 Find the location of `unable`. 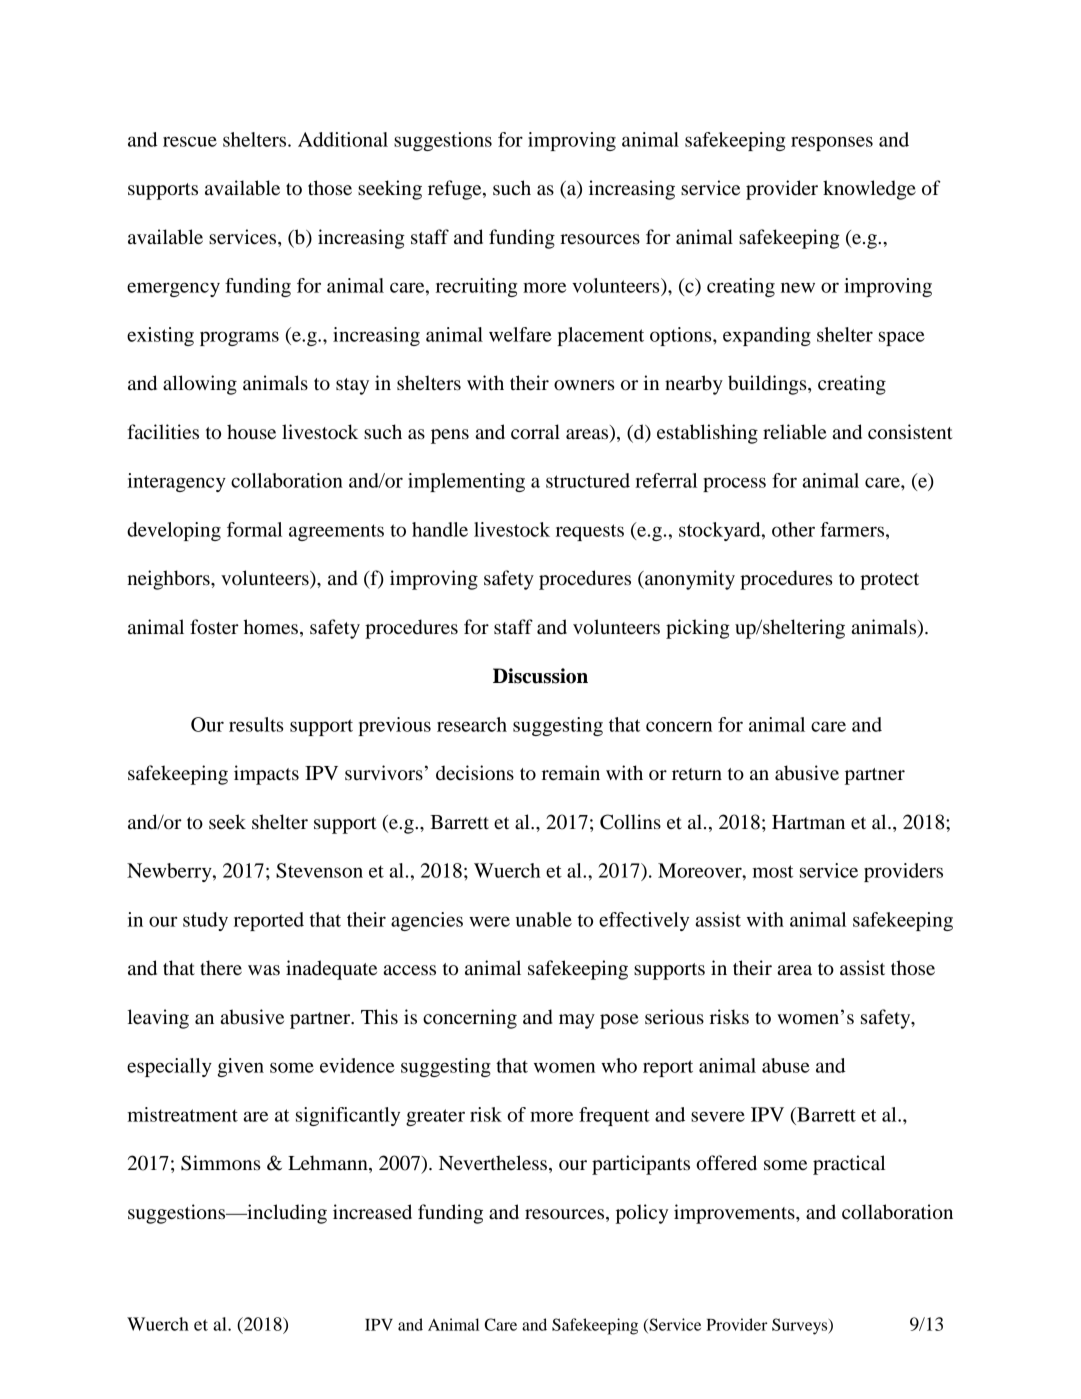

unable is located at coordinates (544, 919).
